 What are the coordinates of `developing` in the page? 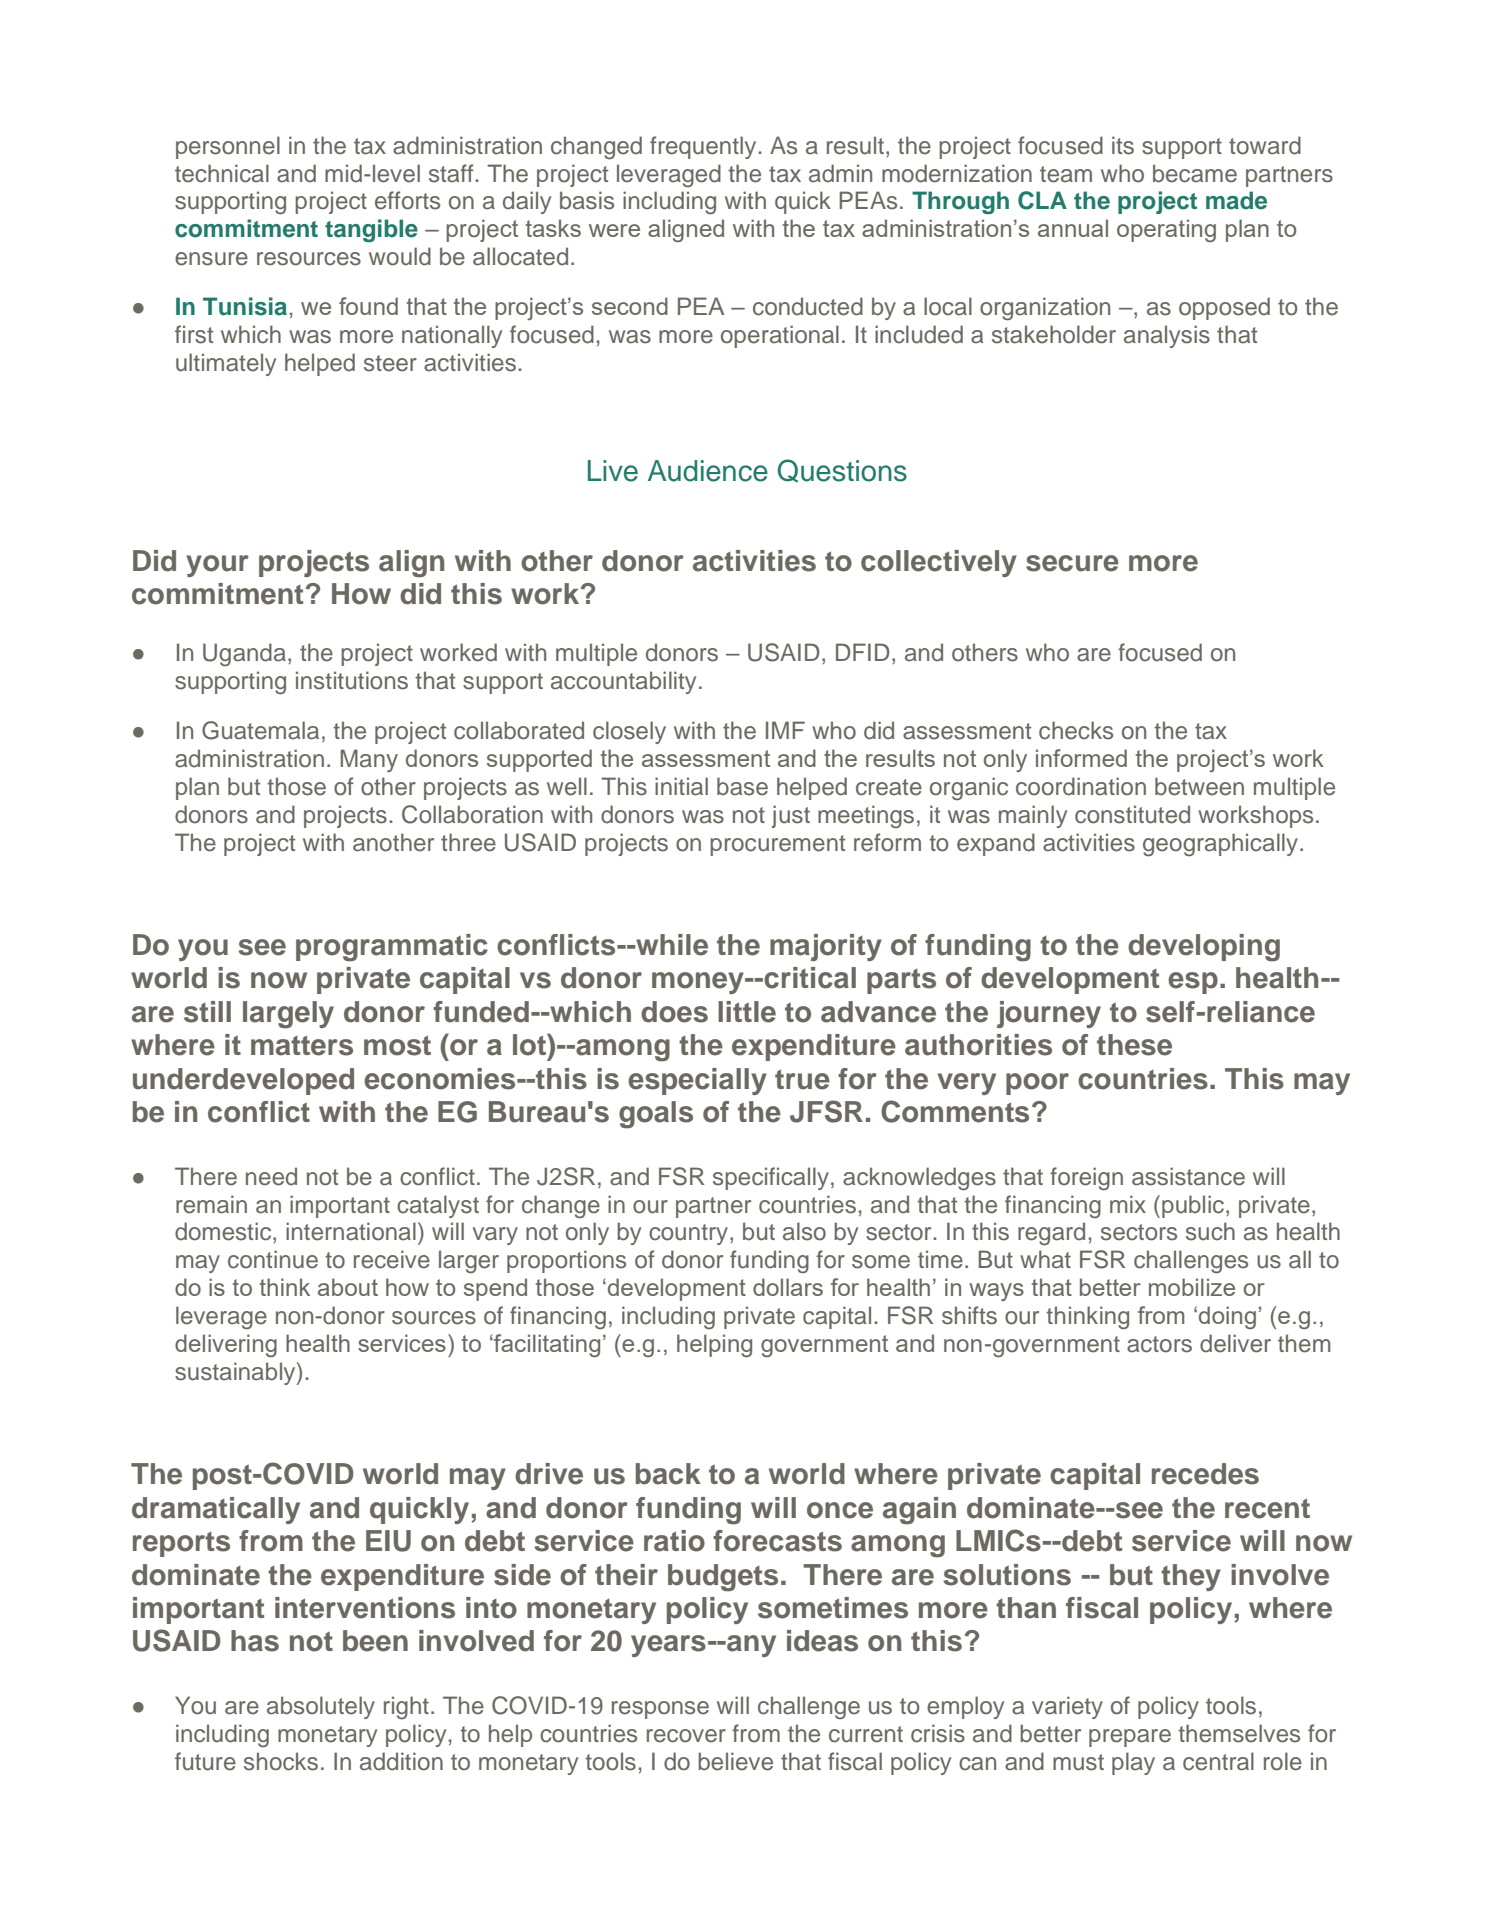 It's located at (1204, 948).
